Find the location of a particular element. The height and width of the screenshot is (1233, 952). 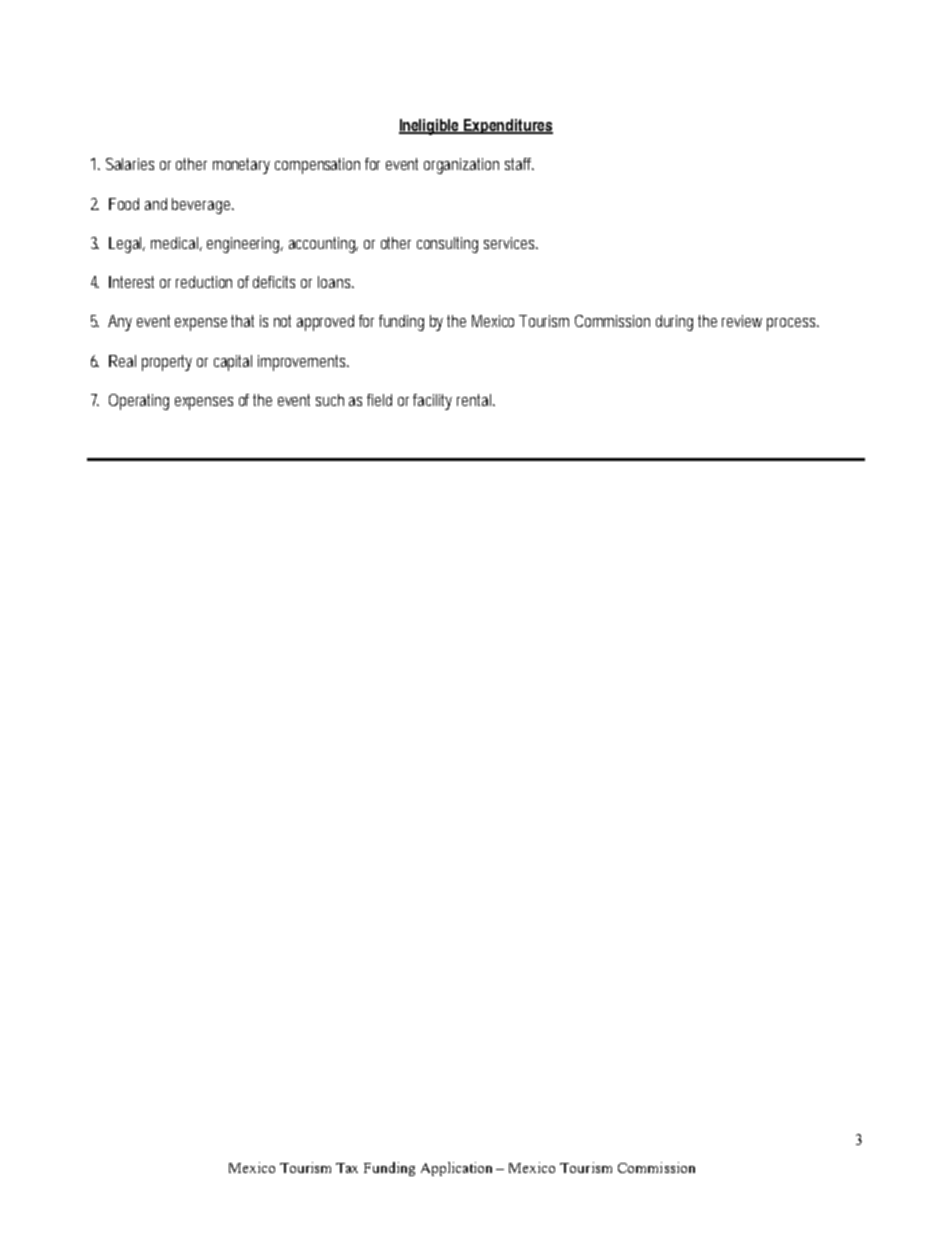

monetary is located at coordinates (241, 166).
